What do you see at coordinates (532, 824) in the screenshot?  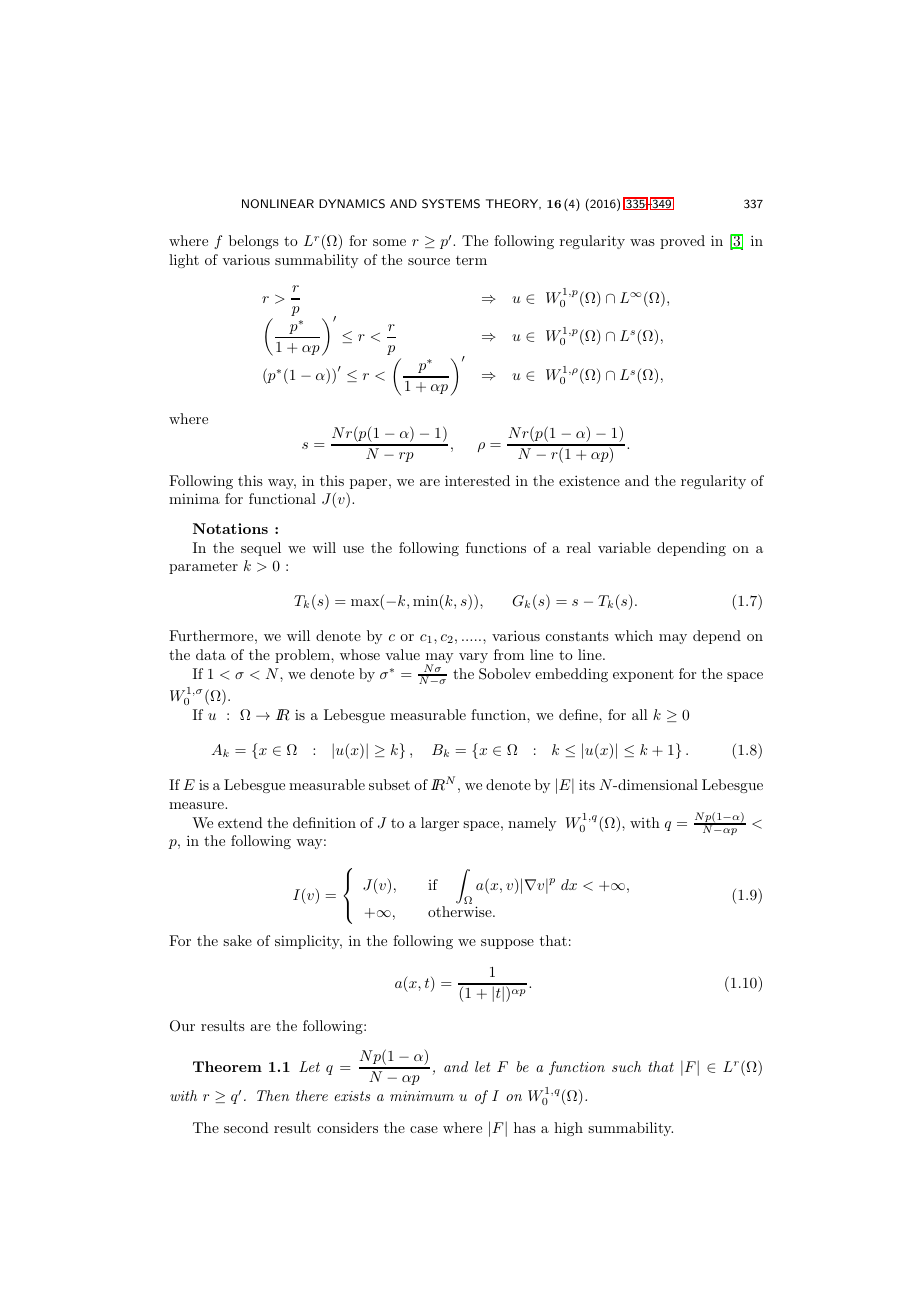 I see `namely` at bounding box center [532, 824].
